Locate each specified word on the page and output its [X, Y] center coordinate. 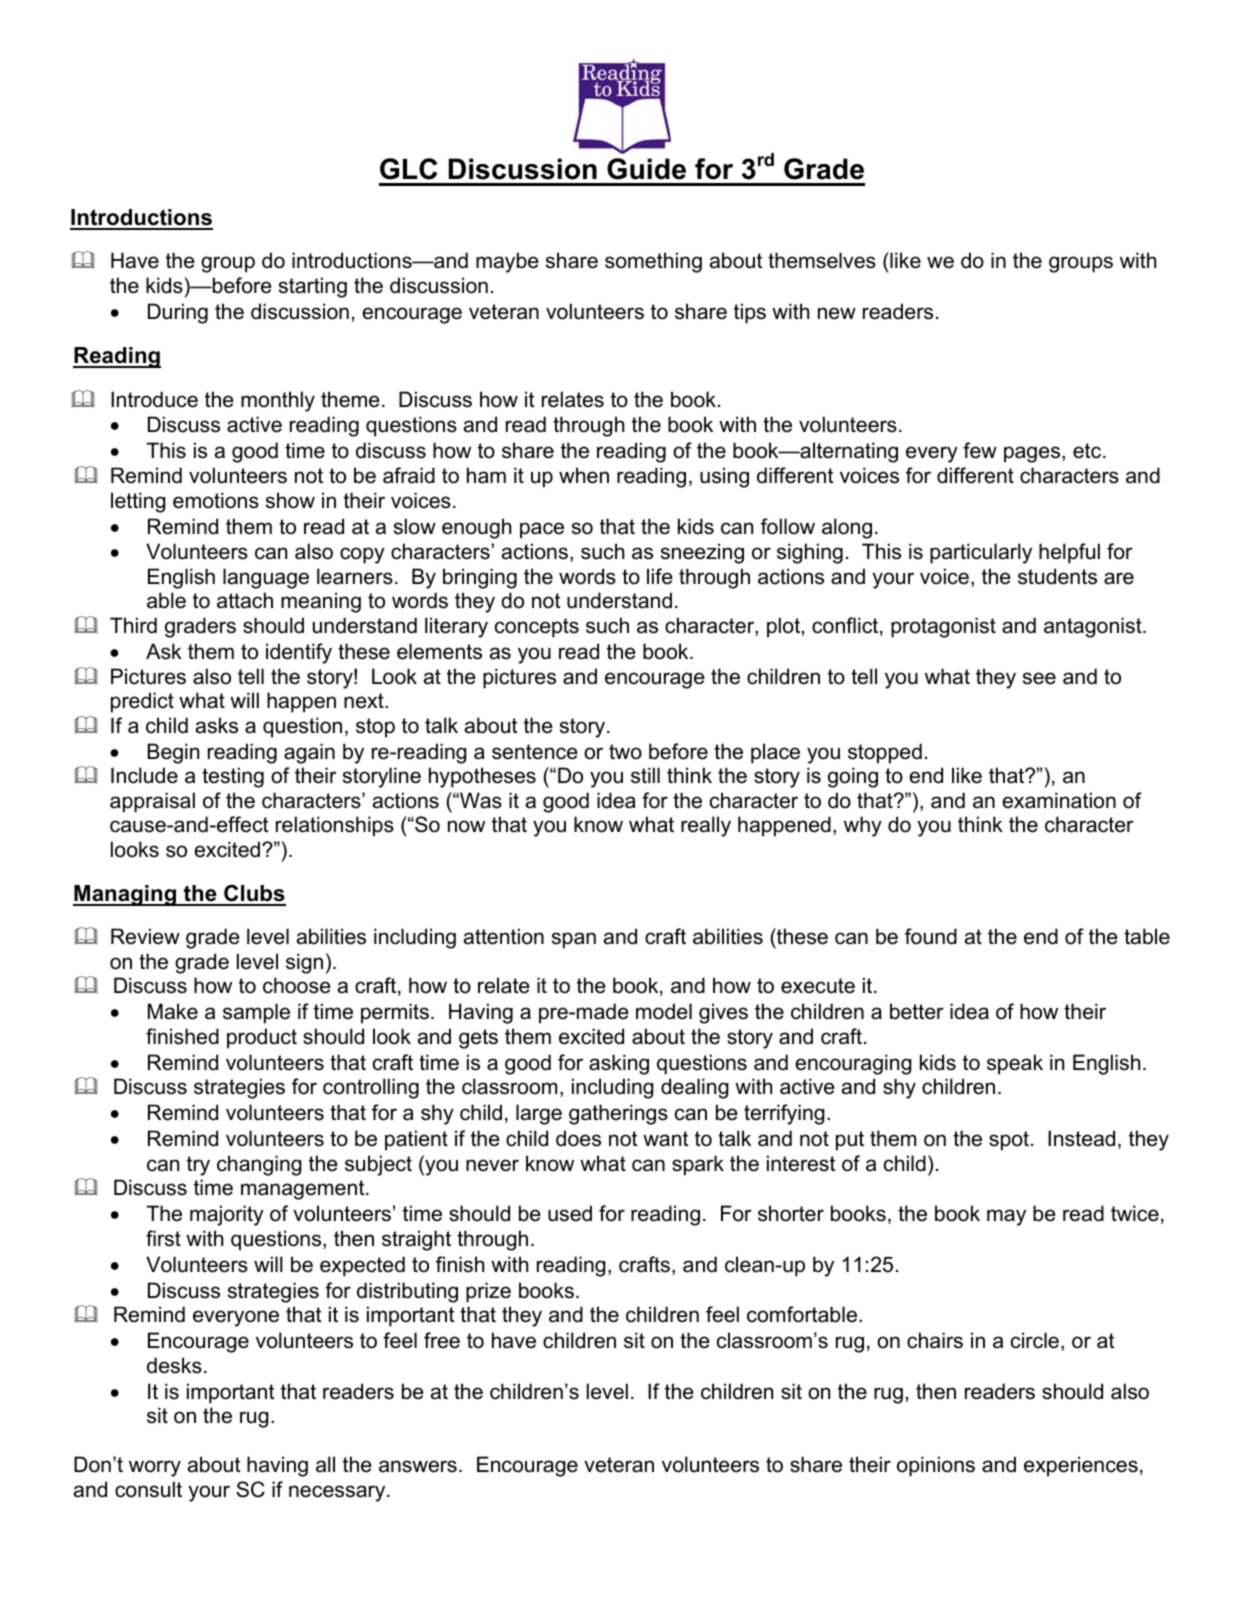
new [837, 313]
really [706, 826]
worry [155, 1468]
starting [313, 287]
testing [233, 777]
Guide [646, 169]
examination [1059, 800]
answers [418, 1466]
